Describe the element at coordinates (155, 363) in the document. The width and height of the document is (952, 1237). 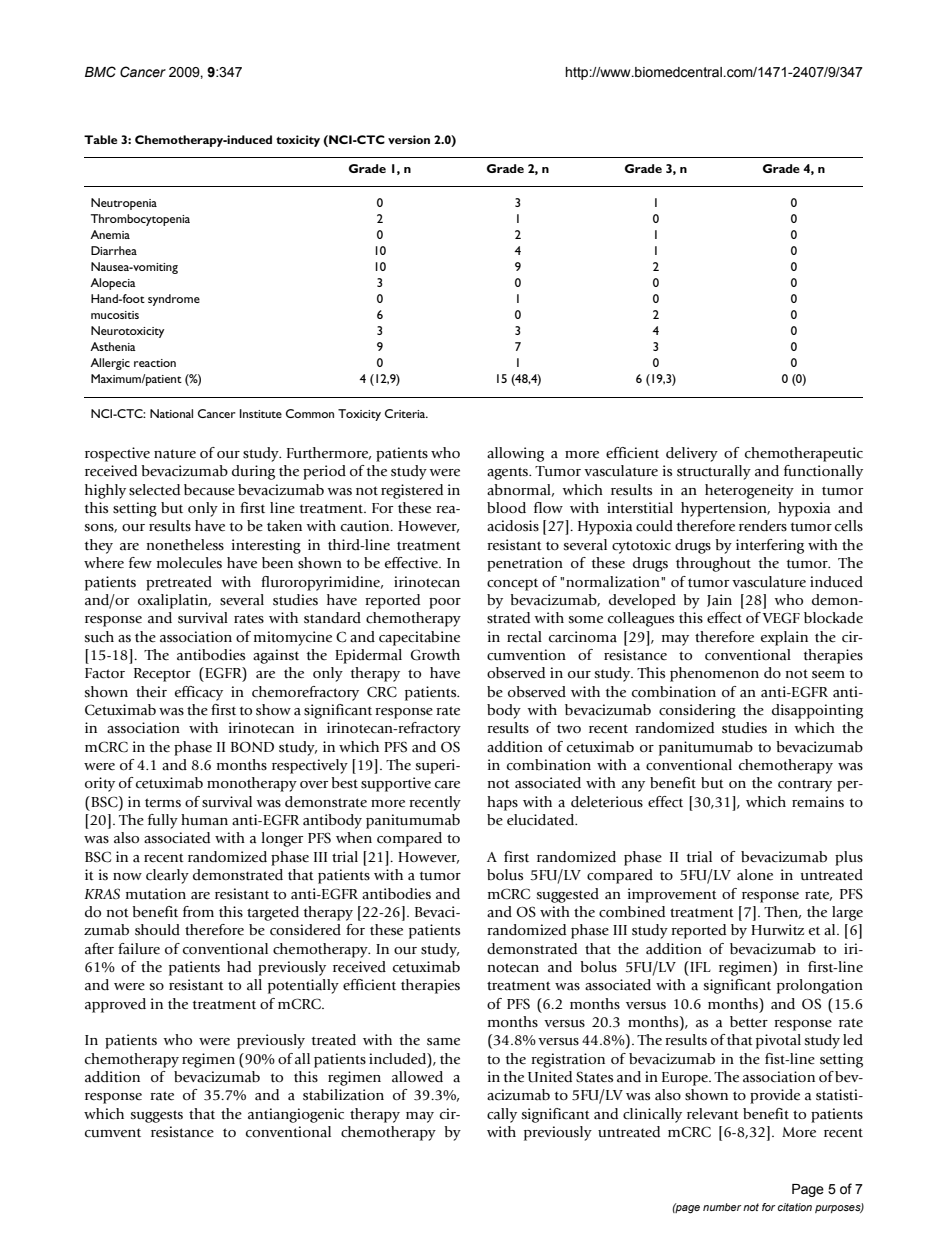
I see `reaction` at that location.
